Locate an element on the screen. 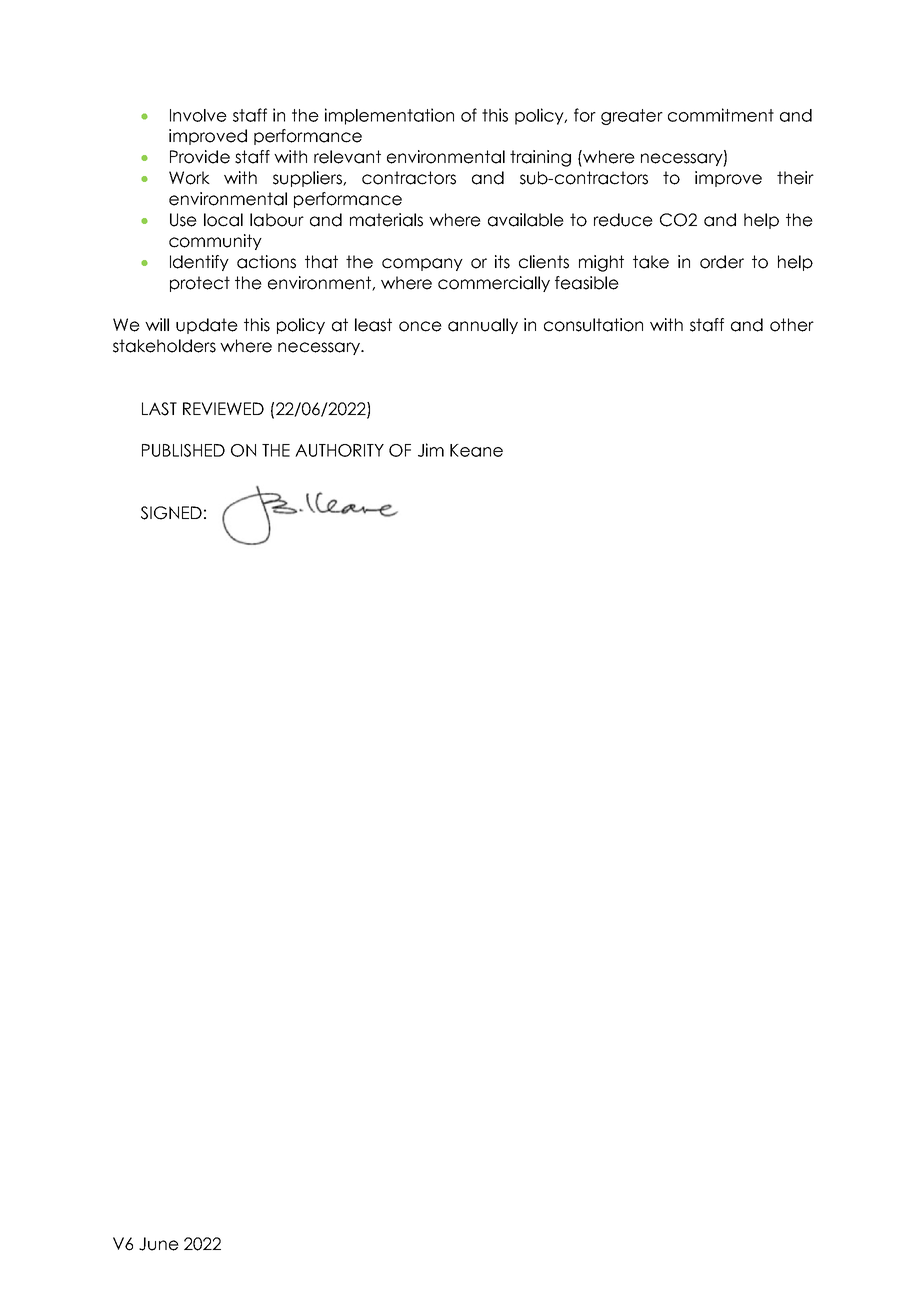 The image size is (924, 1308). other is located at coordinates (792, 325).
